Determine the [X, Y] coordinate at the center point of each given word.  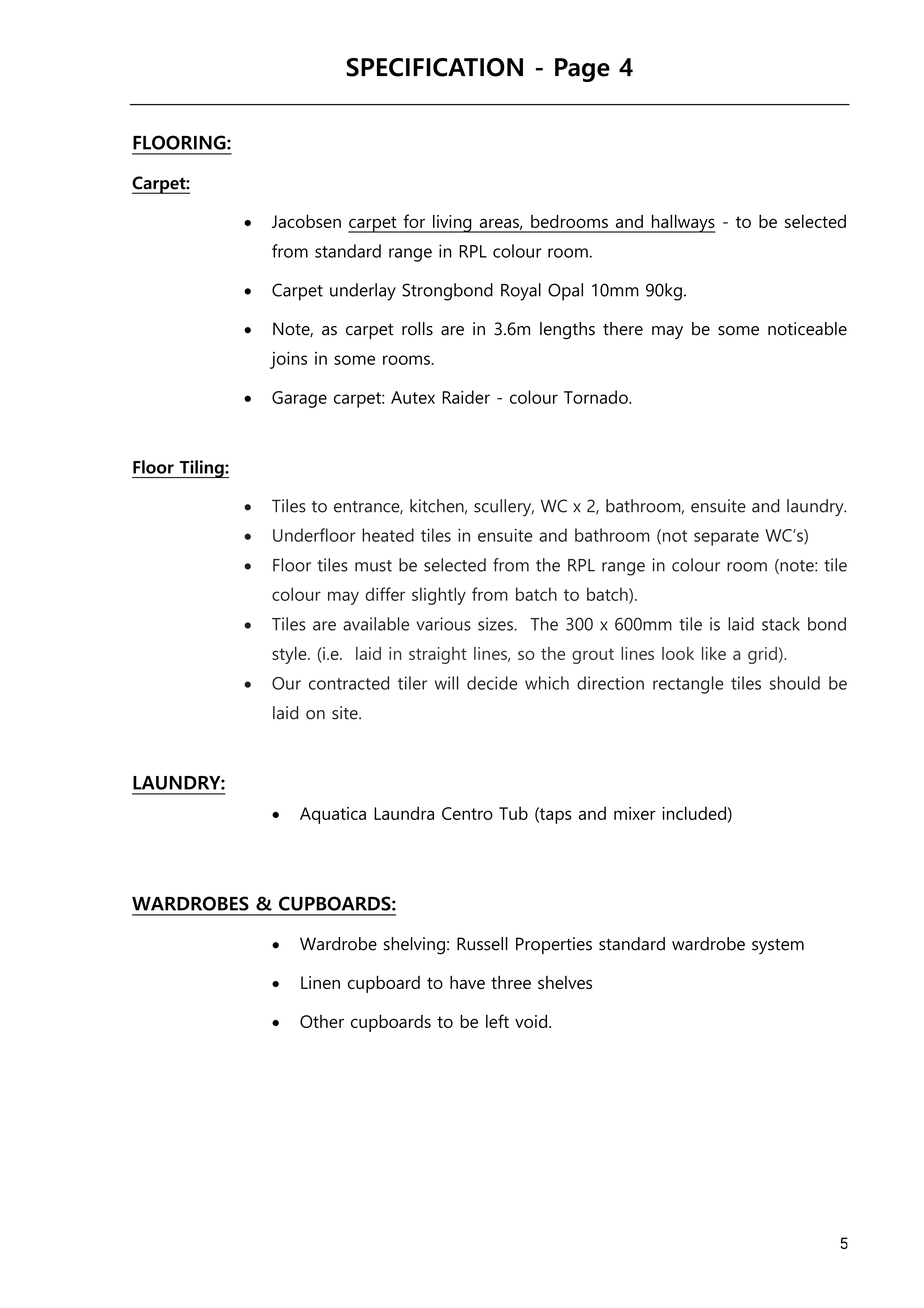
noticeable [807, 329]
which [547, 683]
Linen [320, 982]
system [778, 947]
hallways [682, 223]
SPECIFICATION [434, 67]
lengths [567, 330]
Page [582, 70]
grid [762, 655]
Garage [299, 399]
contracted [349, 683]
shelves [565, 982]
